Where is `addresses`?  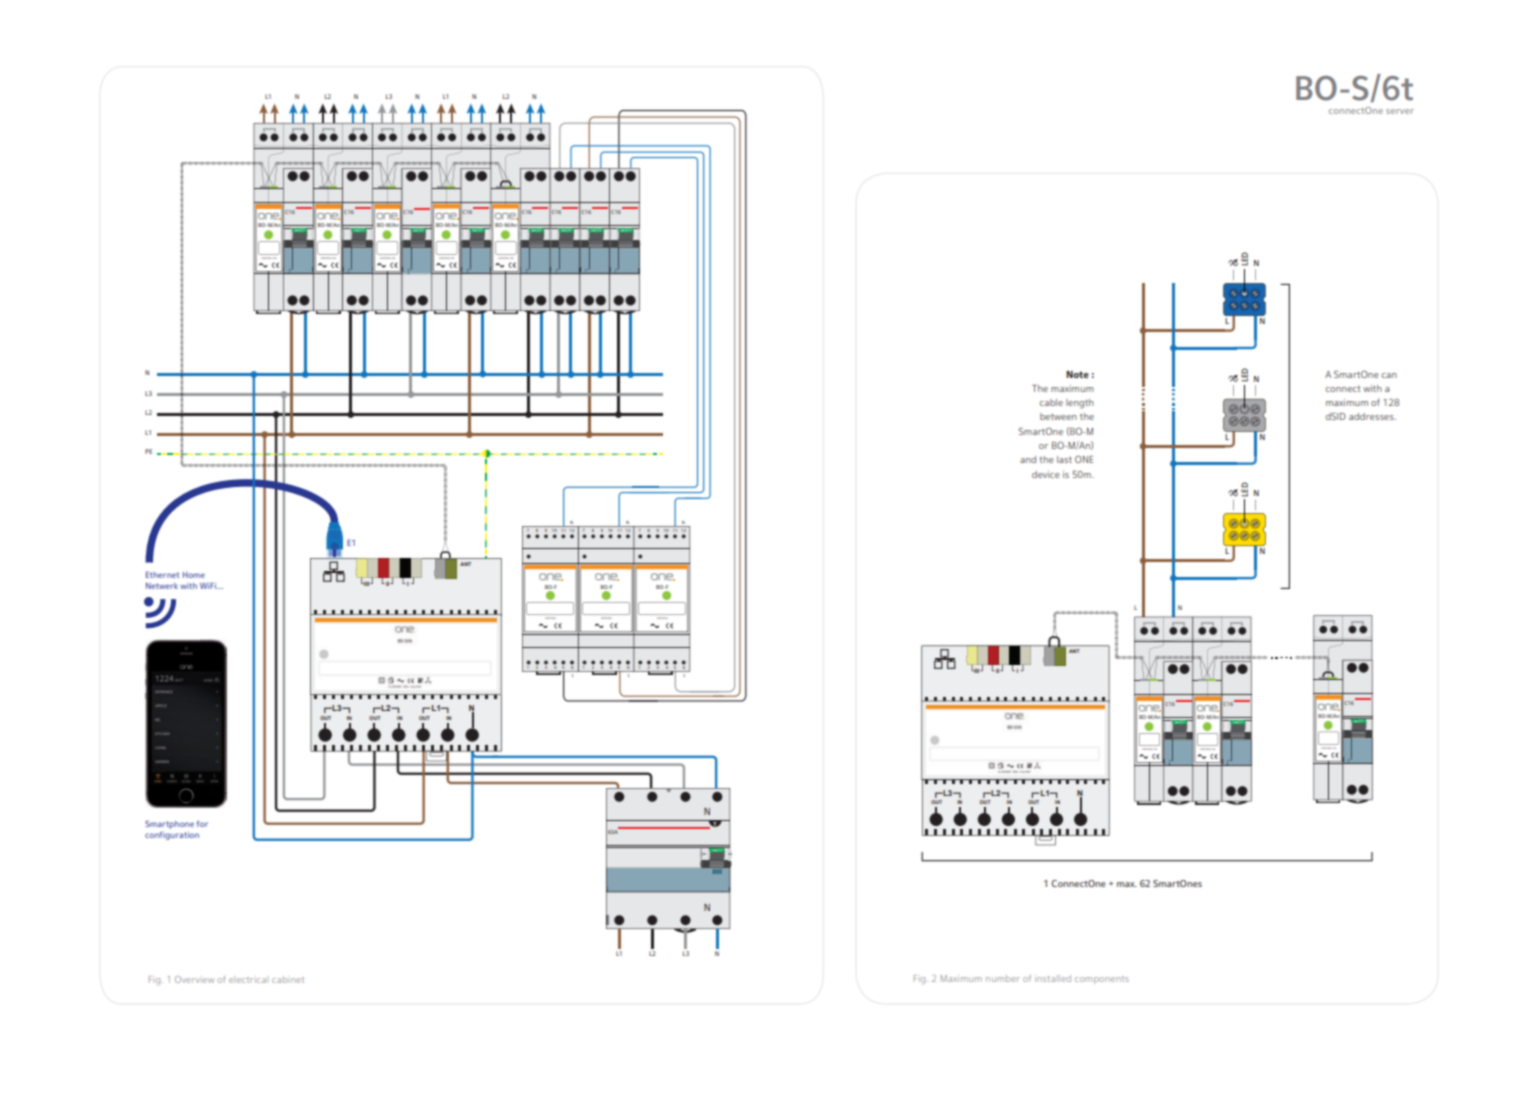 addresses is located at coordinates (1372, 416).
